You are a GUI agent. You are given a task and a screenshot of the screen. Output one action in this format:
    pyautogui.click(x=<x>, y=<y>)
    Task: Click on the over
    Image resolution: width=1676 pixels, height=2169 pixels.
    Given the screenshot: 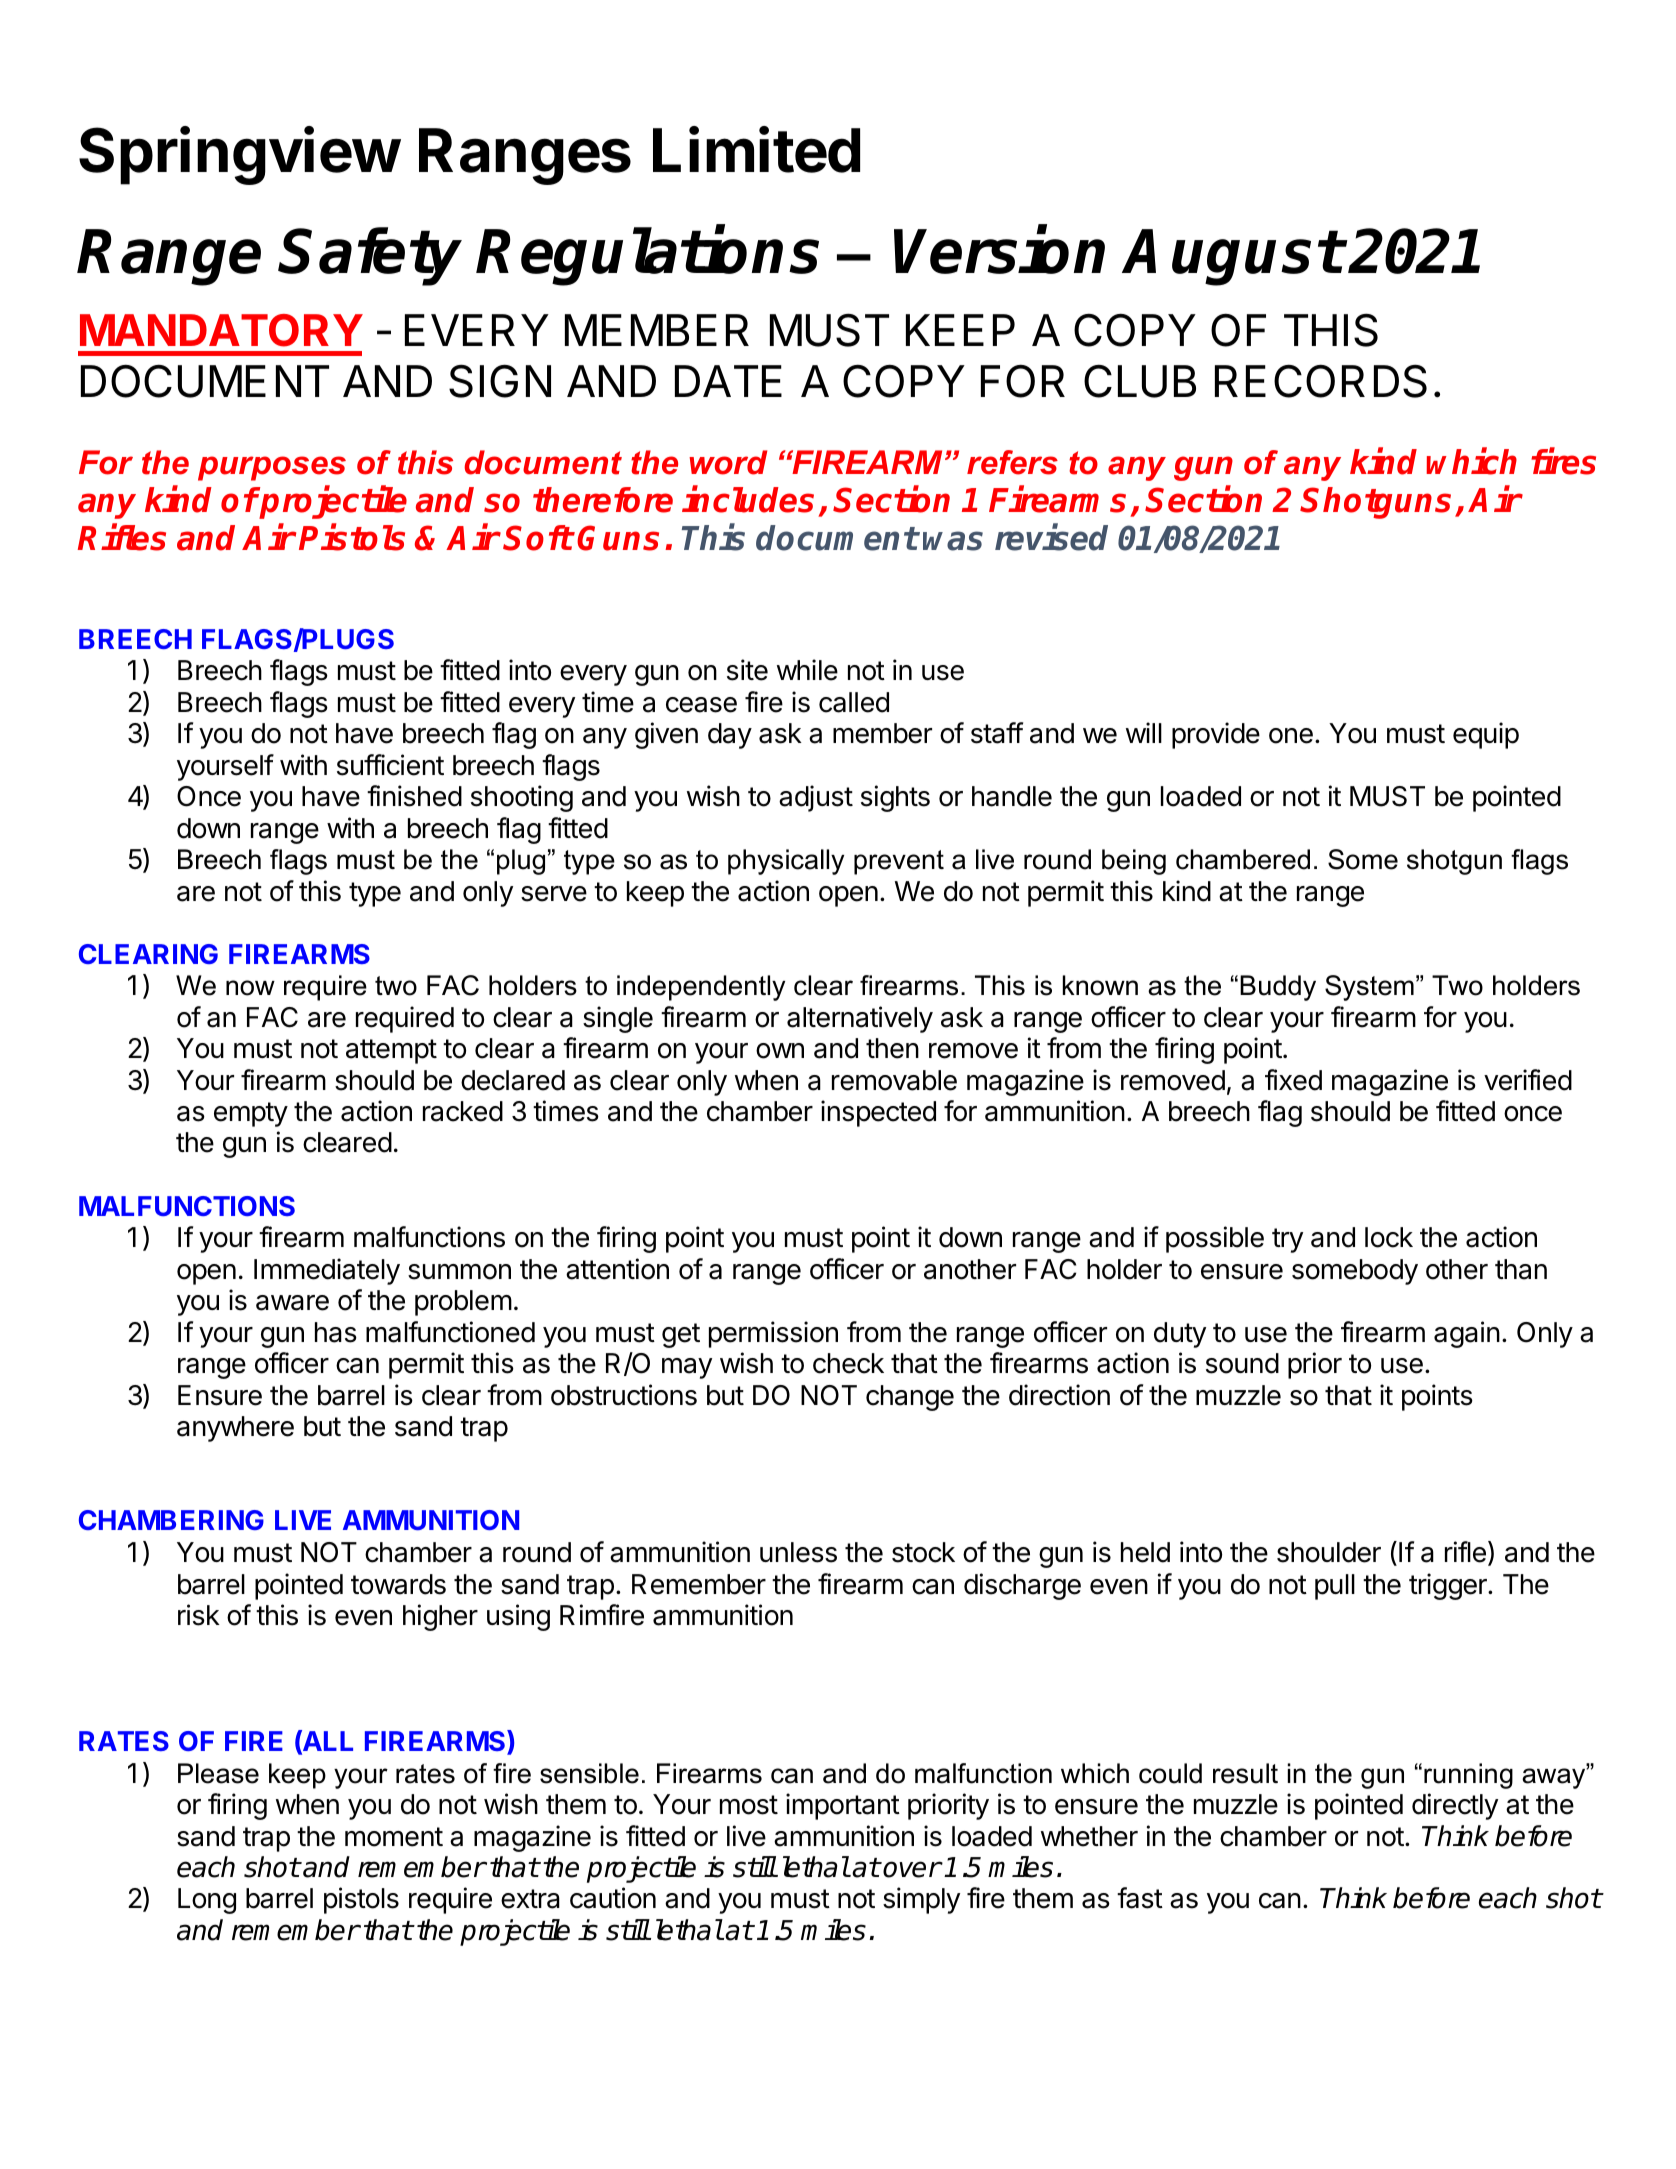 What is the action you would take?
    pyautogui.click(x=912, y=1869)
